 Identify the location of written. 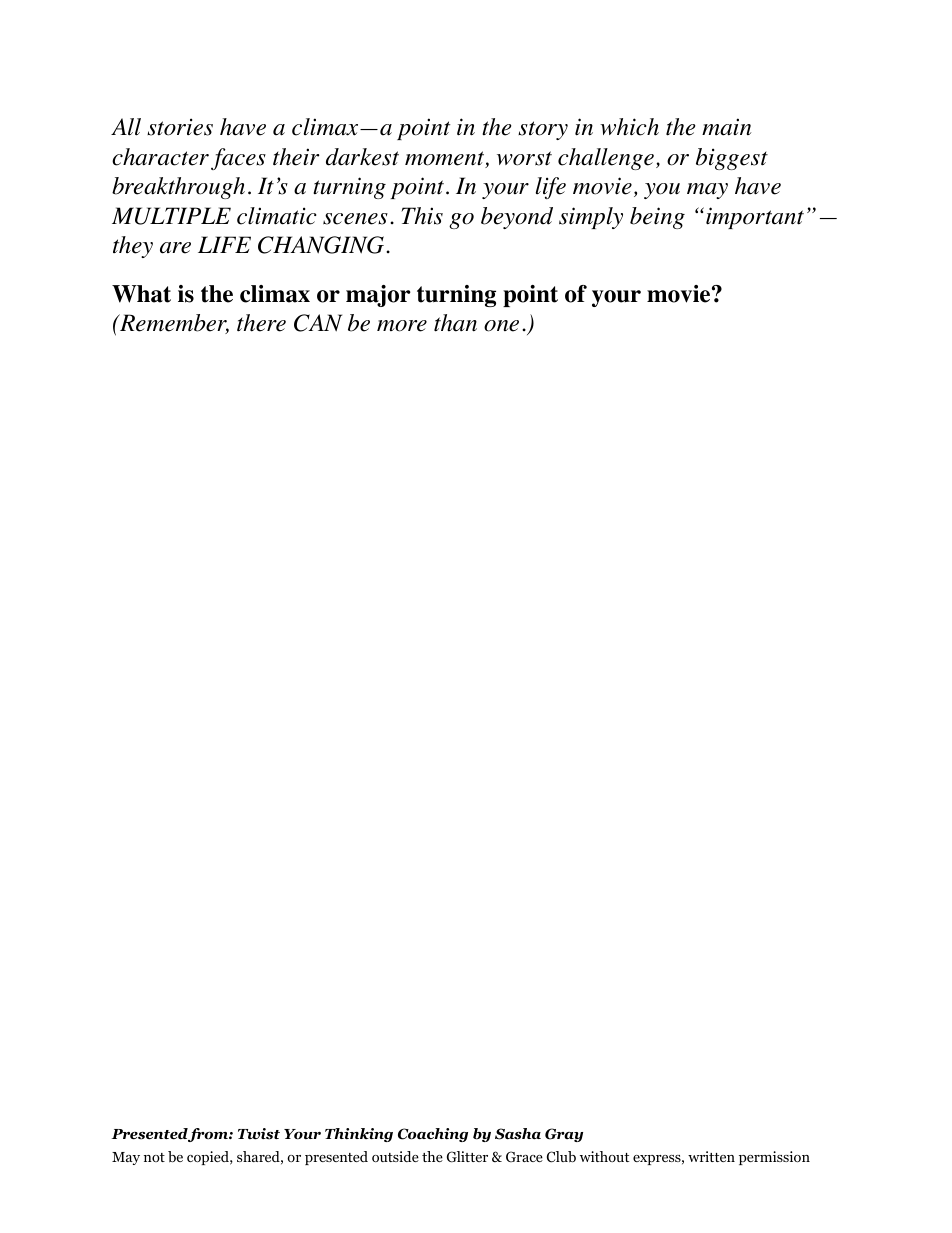
(711, 1156).
